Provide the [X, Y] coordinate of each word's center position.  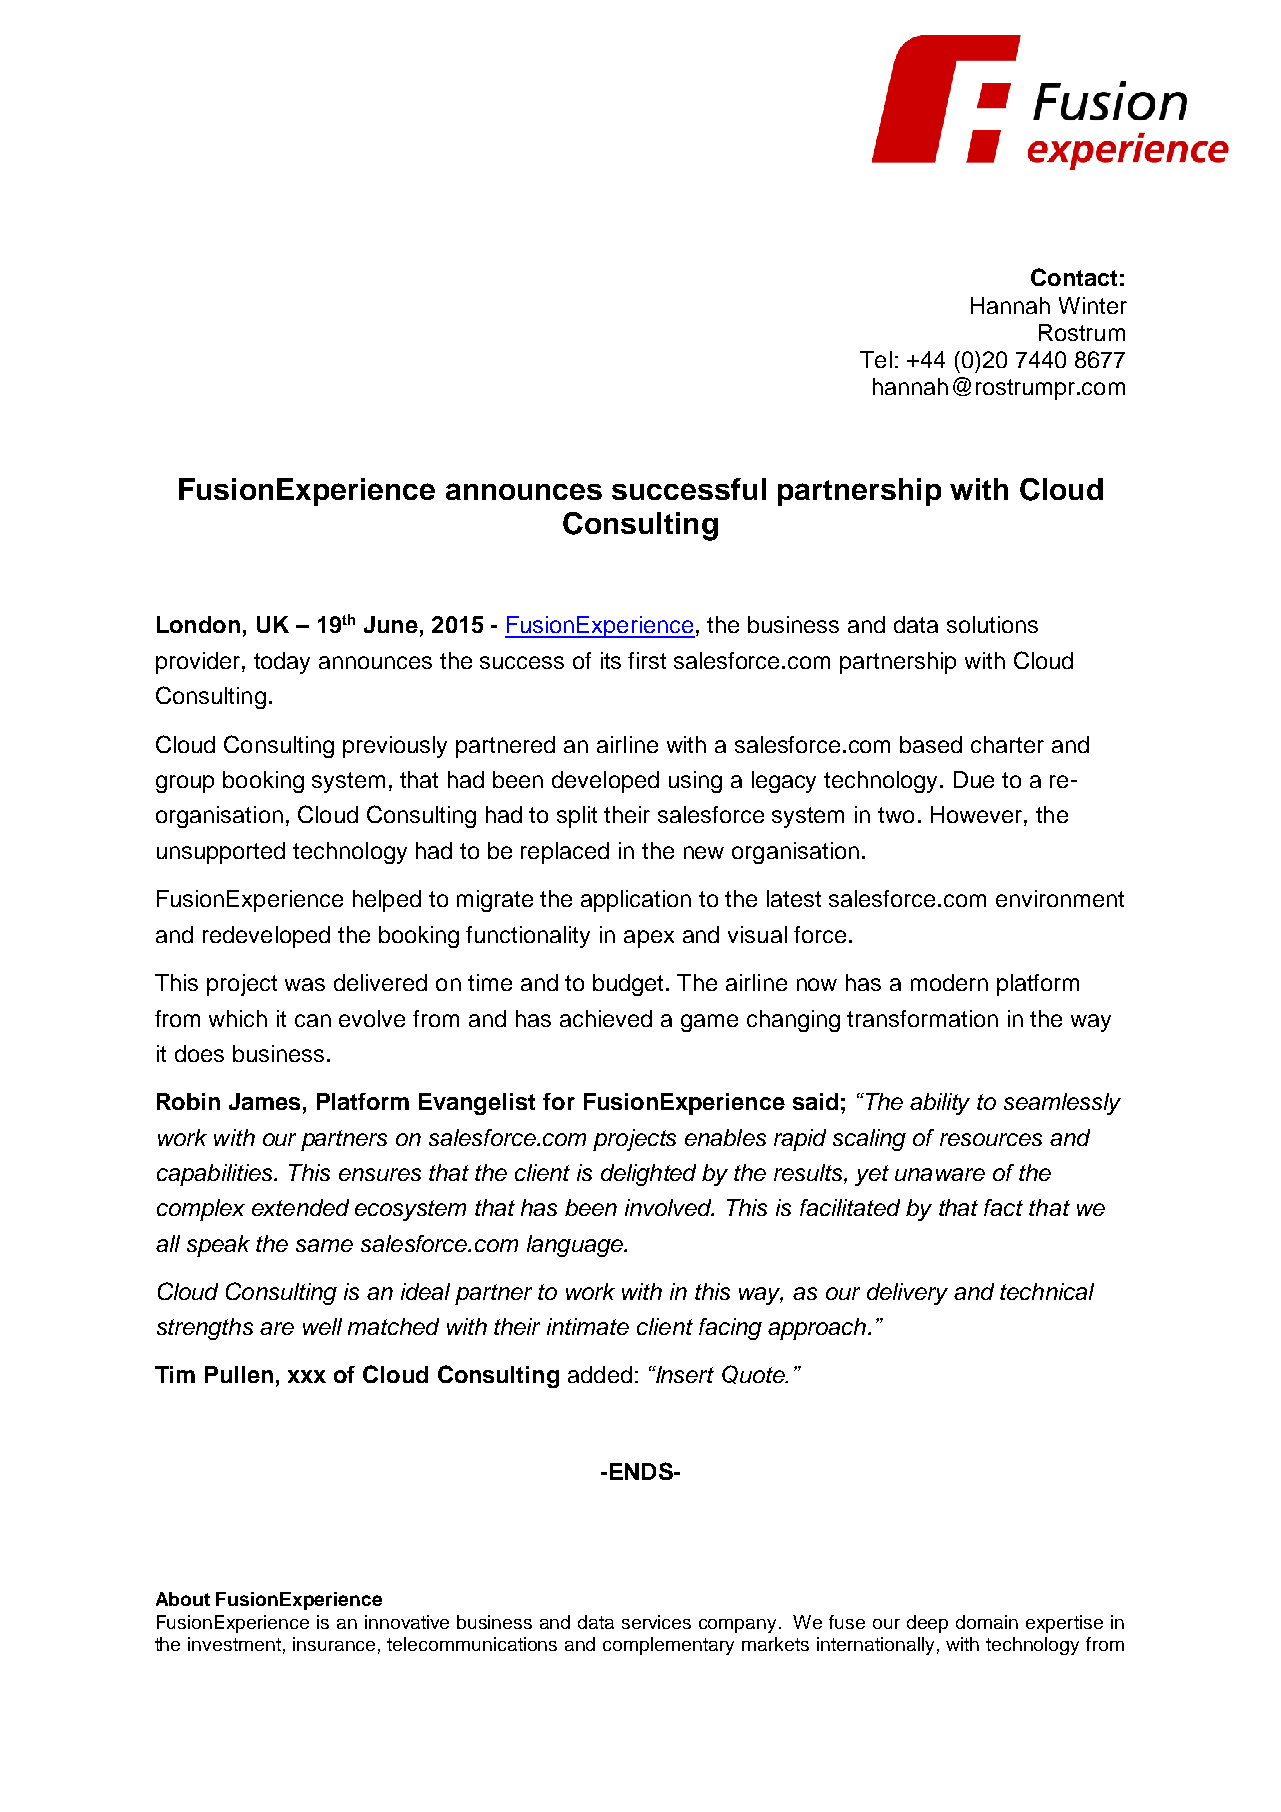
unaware [940, 1174]
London [198, 624]
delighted [648, 1175]
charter [1007, 744]
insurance [334, 1644]
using [695, 782]
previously [395, 747]
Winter [1093, 305]
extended [300, 1207]
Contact [1074, 277]
